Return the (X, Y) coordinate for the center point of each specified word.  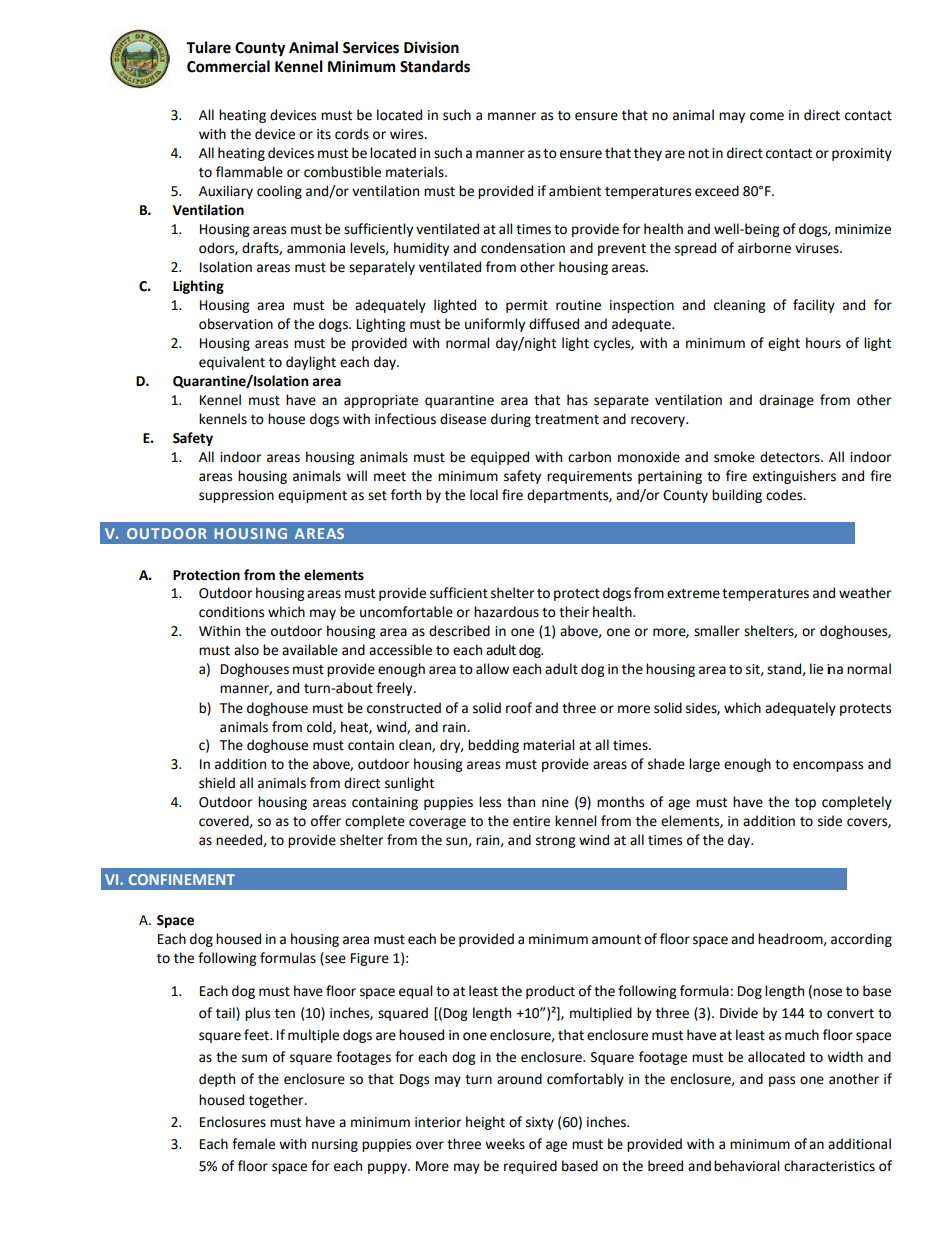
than (521, 802)
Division (431, 47)
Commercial (228, 66)
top (805, 804)
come (767, 116)
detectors (791, 457)
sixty (540, 1123)
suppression (236, 496)
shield (217, 783)
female (253, 1144)
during (511, 420)
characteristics (829, 1166)
